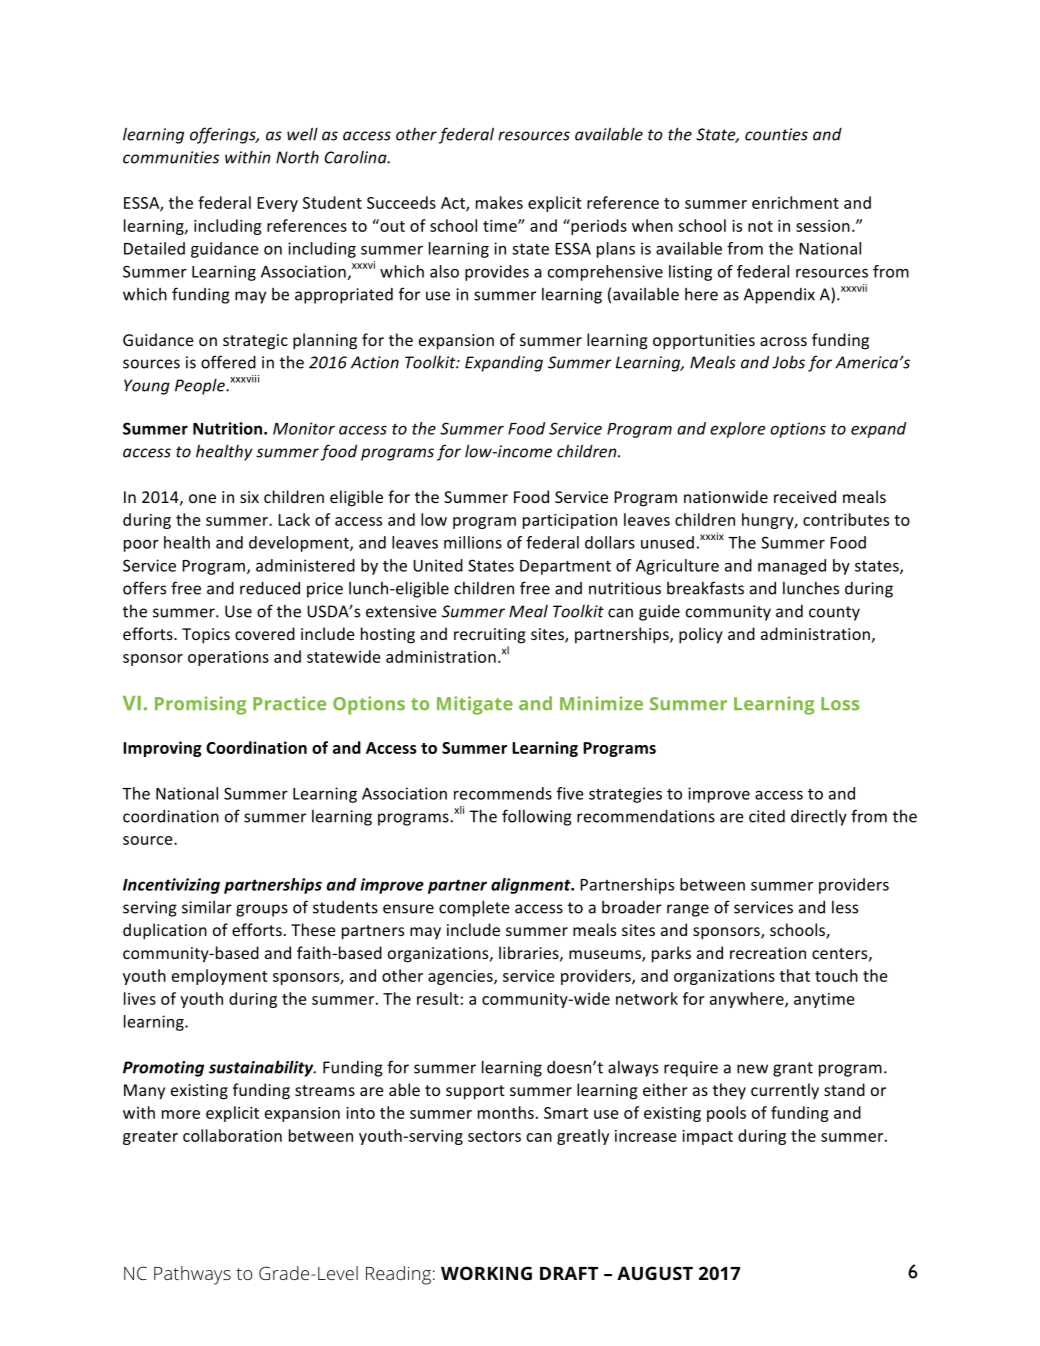  What do you see at coordinates (192, 1275) in the screenshot?
I see `Pathways` at bounding box center [192, 1275].
